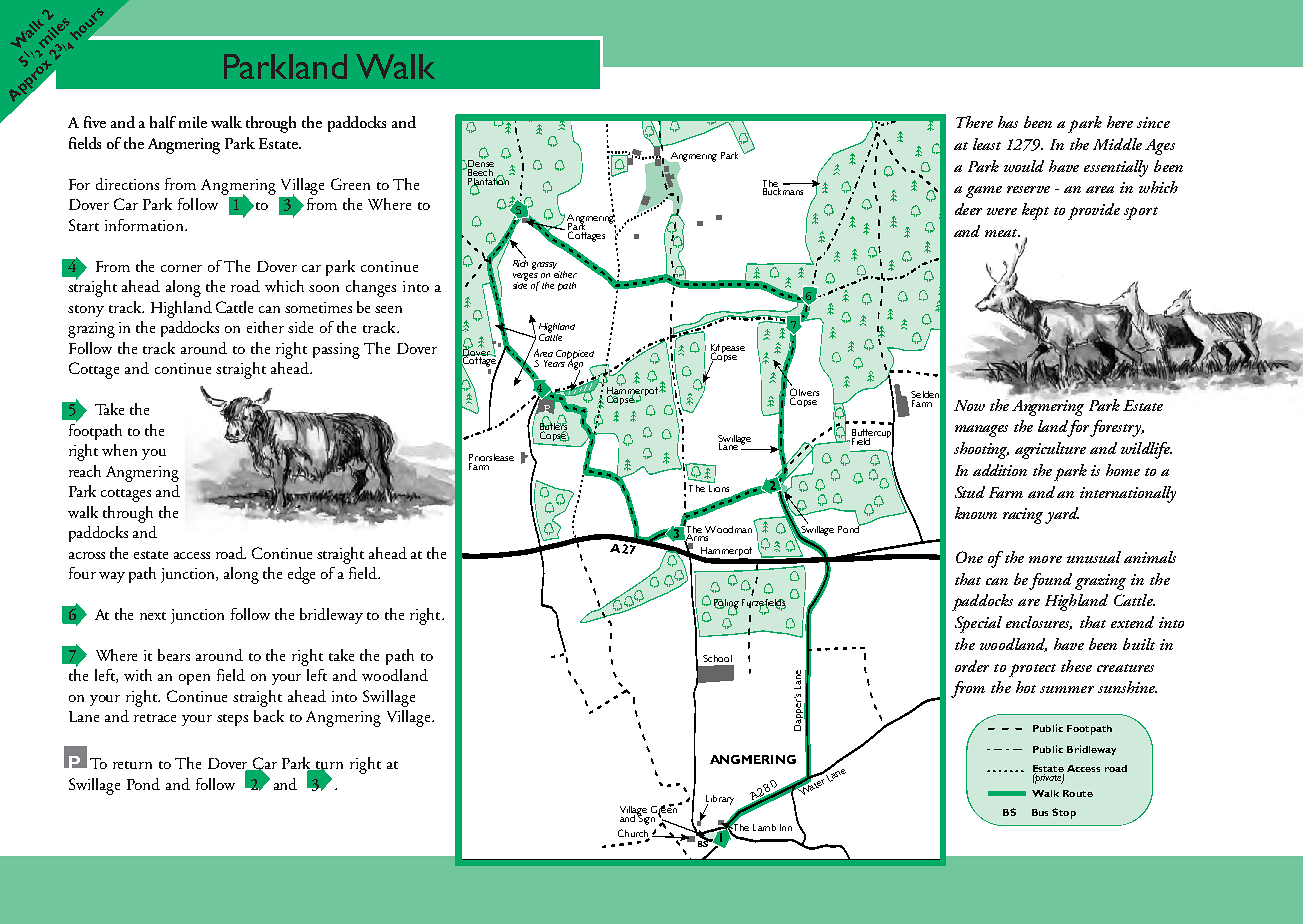  I want to click on One, so click(969, 557).
